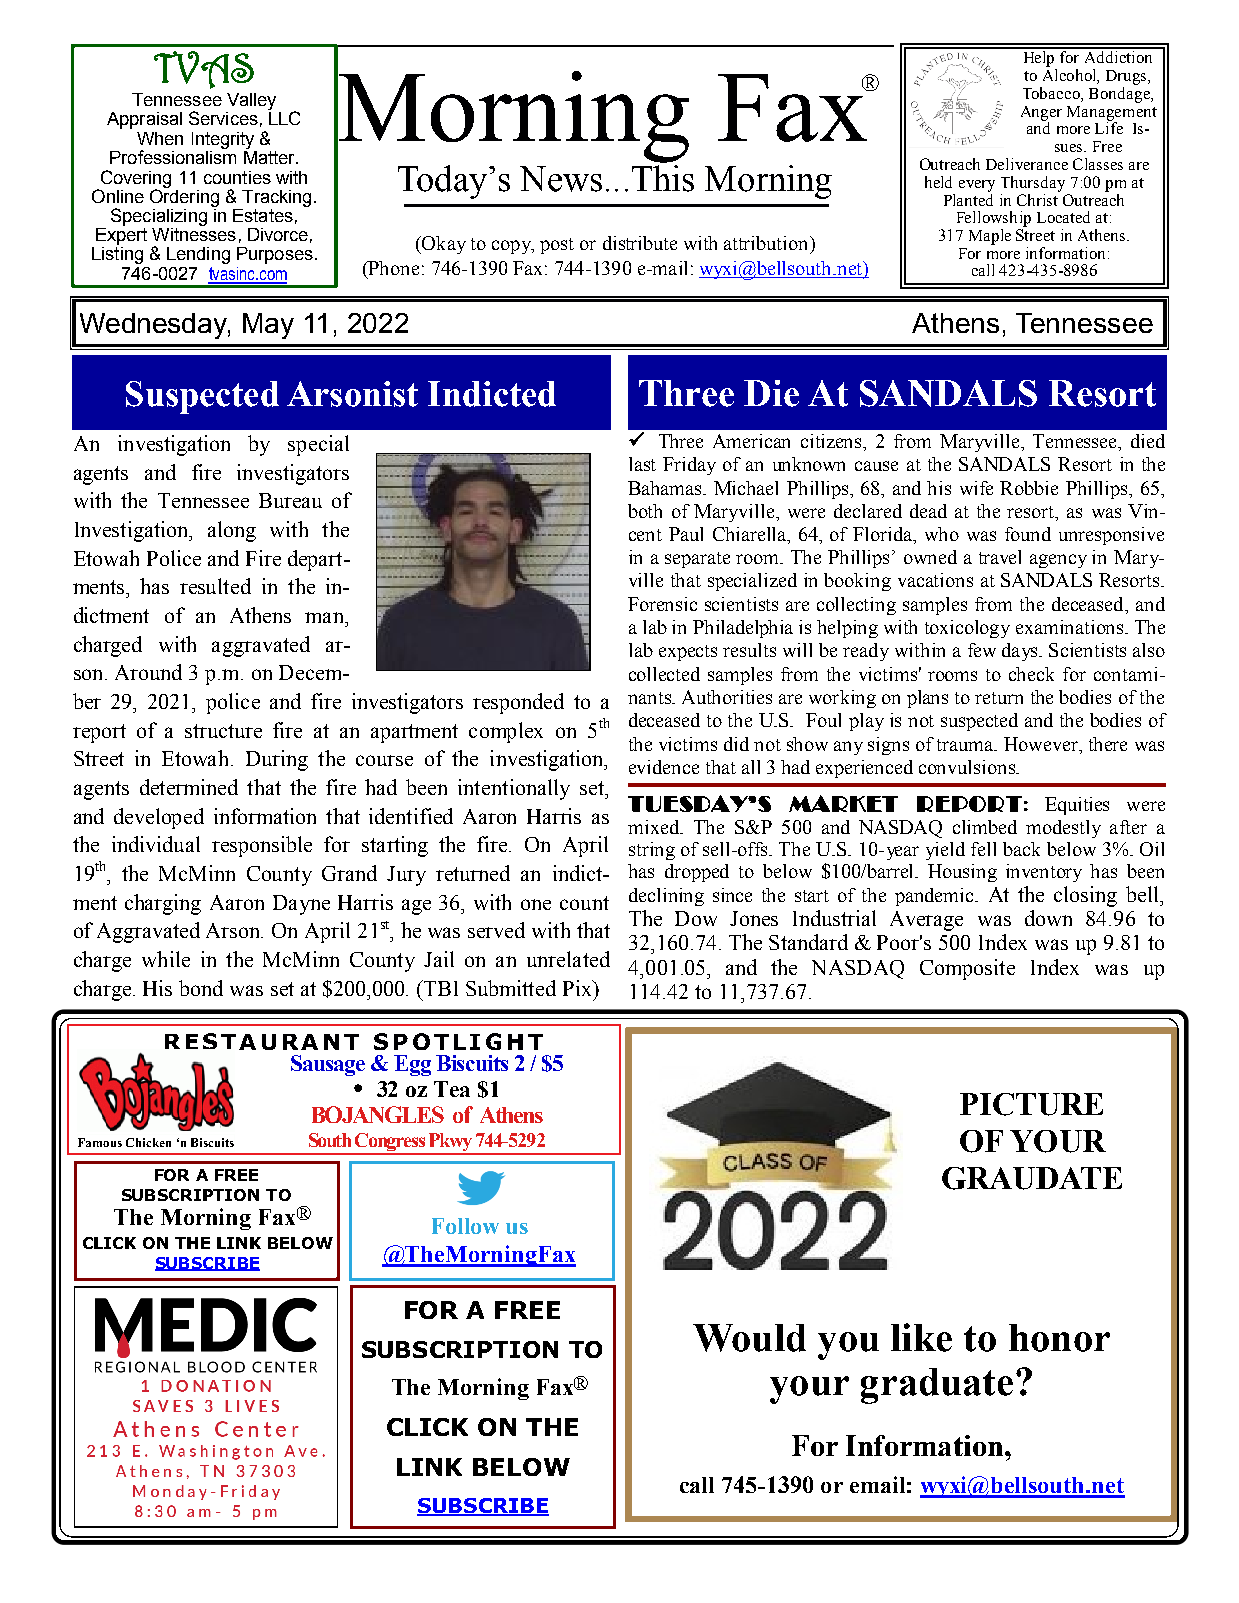 The image size is (1239, 1603). I want to click on However, so click(1042, 744).
